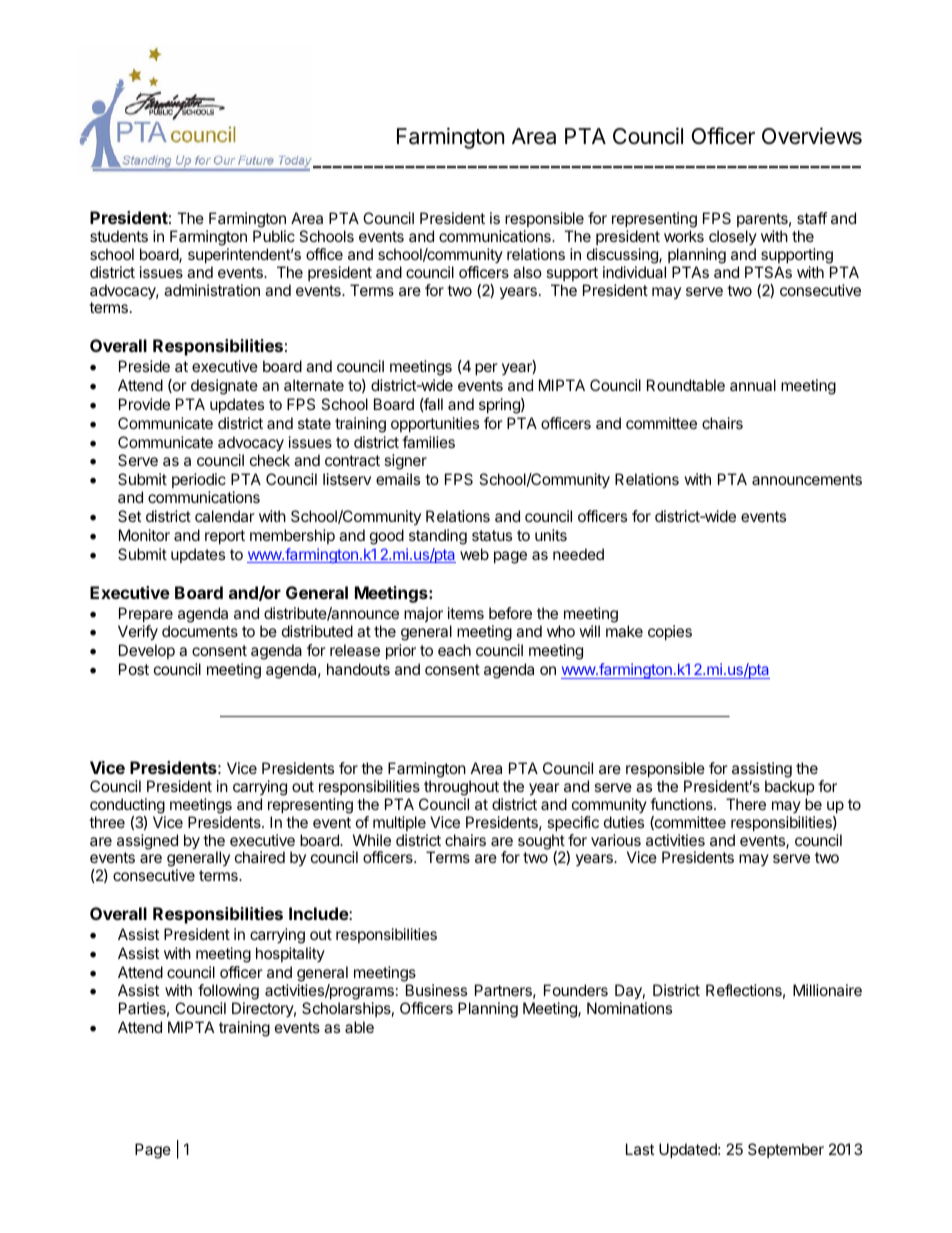 The image size is (952, 1233). What do you see at coordinates (119, 236) in the image?
I see `students` at bounding box center [119, 236].
